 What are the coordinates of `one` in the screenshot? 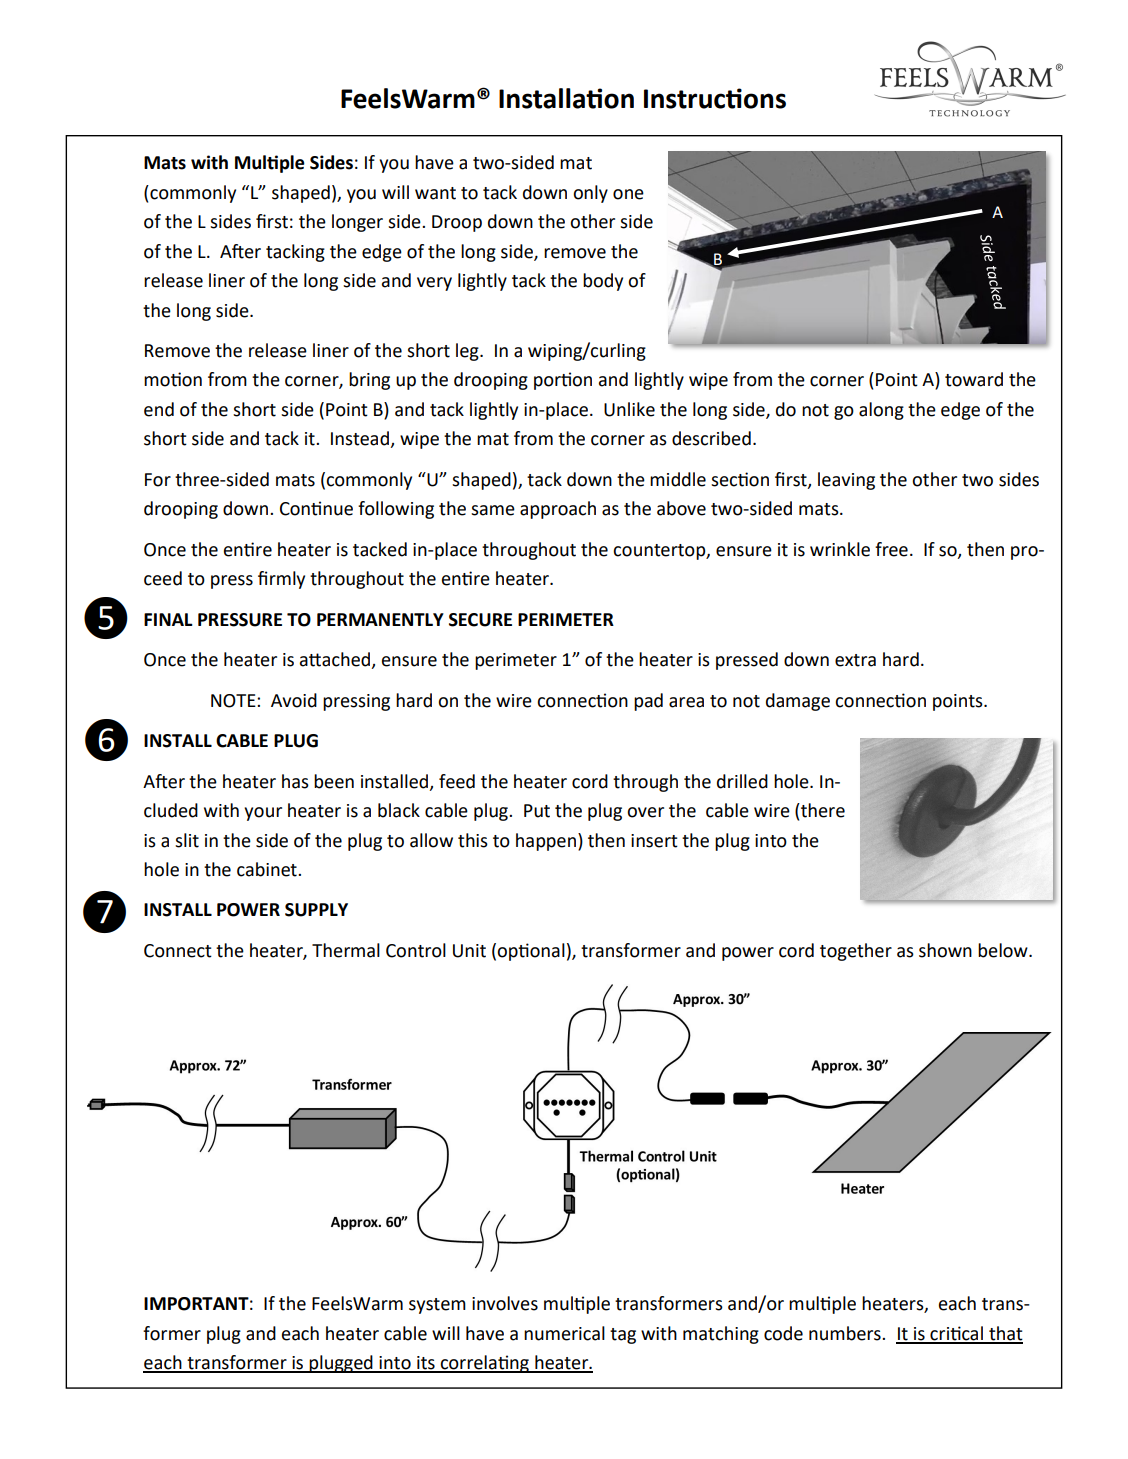 It's located at (628, 194).
